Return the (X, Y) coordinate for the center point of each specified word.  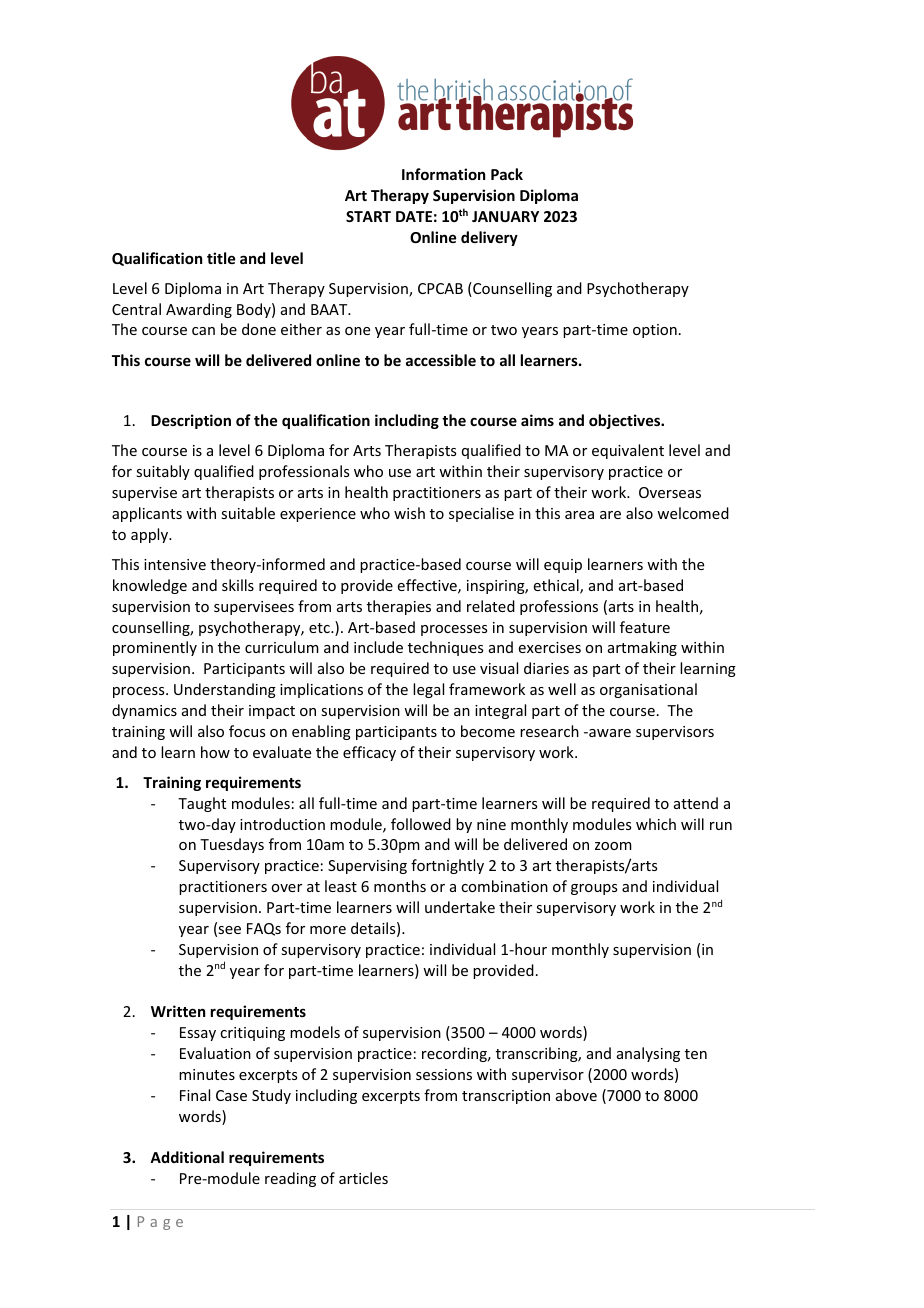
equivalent (628, 451)
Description (191, 421)
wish (409, 513)
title (221, 258)
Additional (187, 1157)
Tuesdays (232, 845)
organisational (648, 690)
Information (443, 174)
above (576, 1095)
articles (363, 1178)
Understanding (225, 690)
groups (594, 889)
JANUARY (505, 216)
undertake (460, 907)
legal (428, 690)
